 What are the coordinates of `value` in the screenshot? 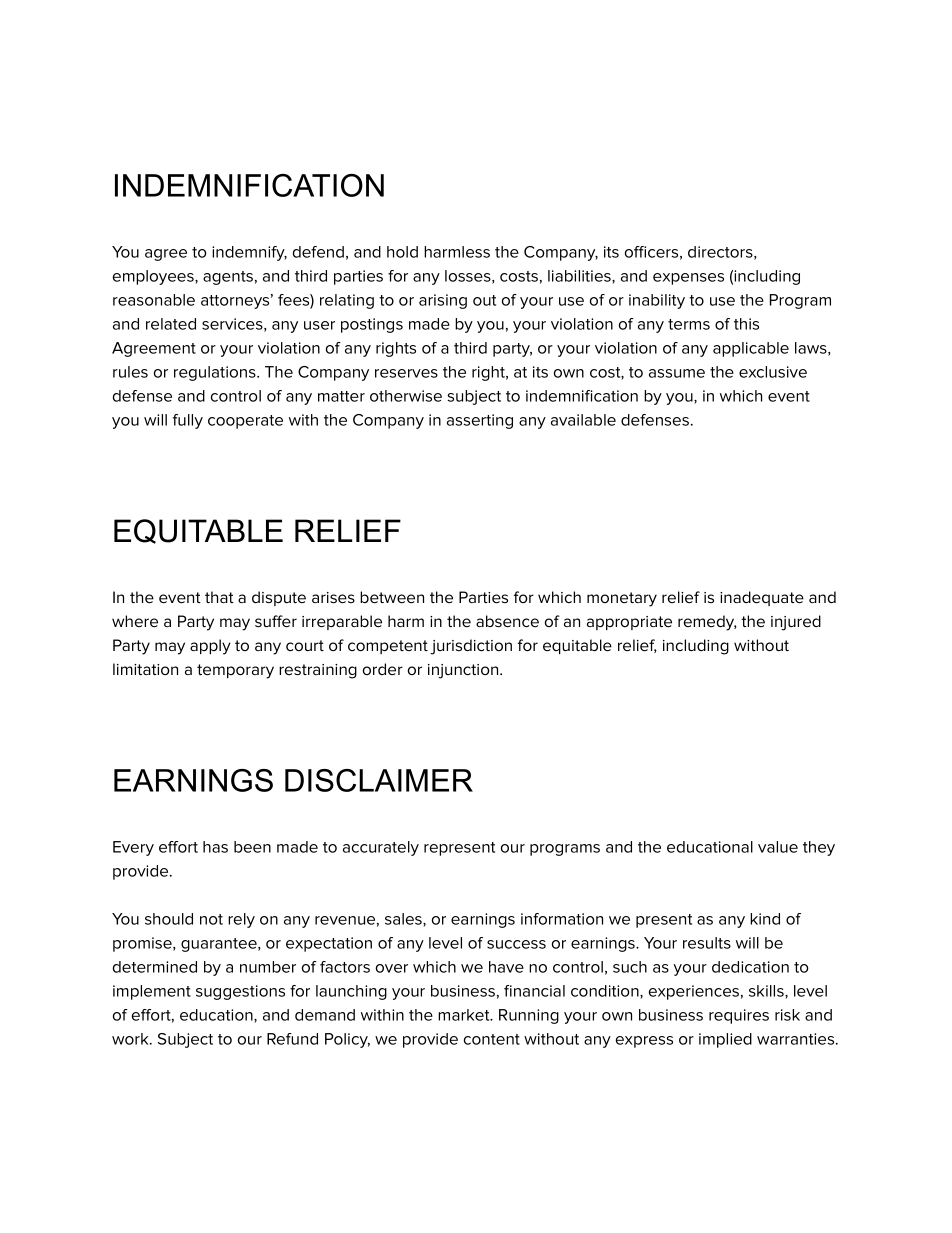 It's located at (778, 847).
